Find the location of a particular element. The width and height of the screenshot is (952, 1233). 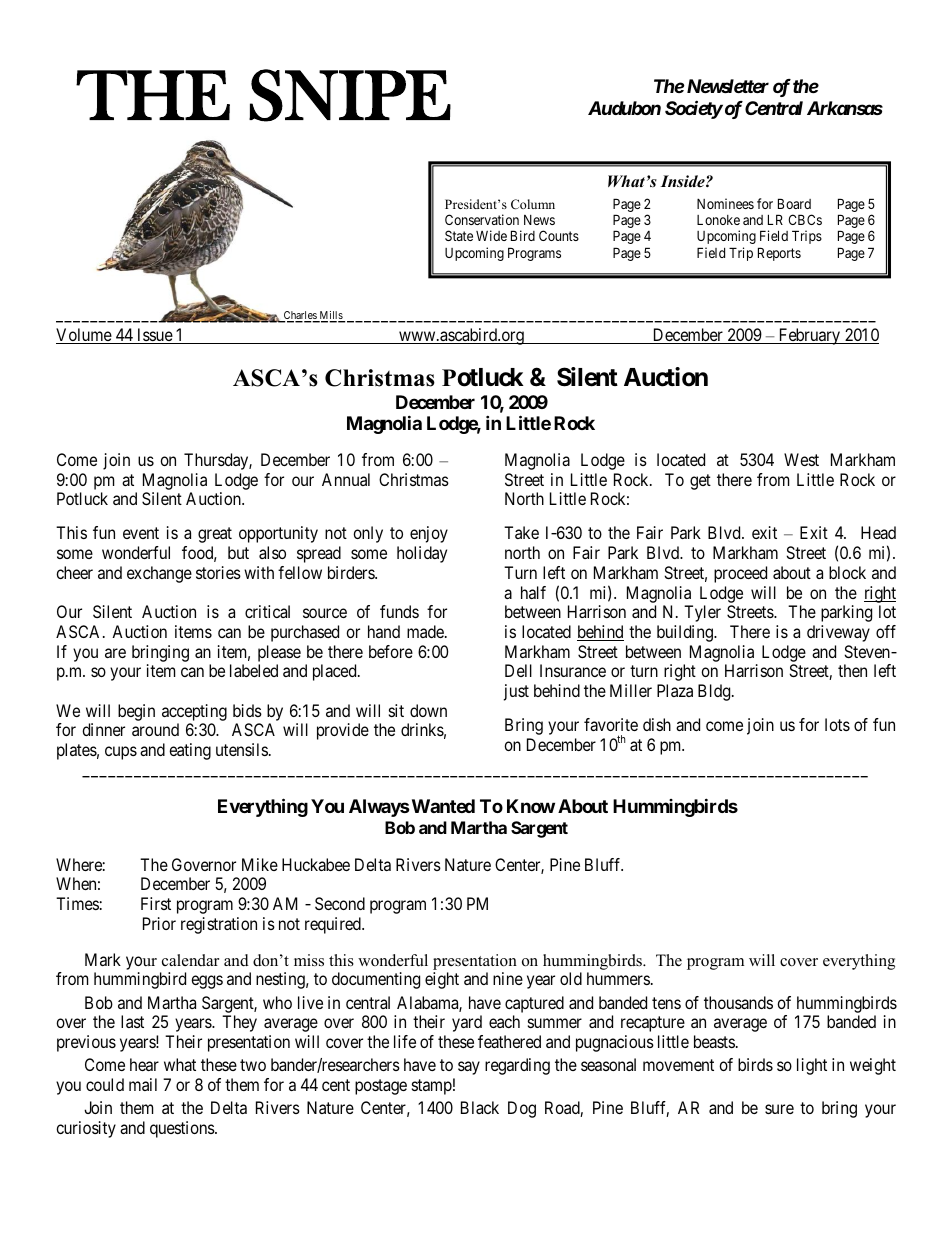

lots is located at coordinates (837, 724).
